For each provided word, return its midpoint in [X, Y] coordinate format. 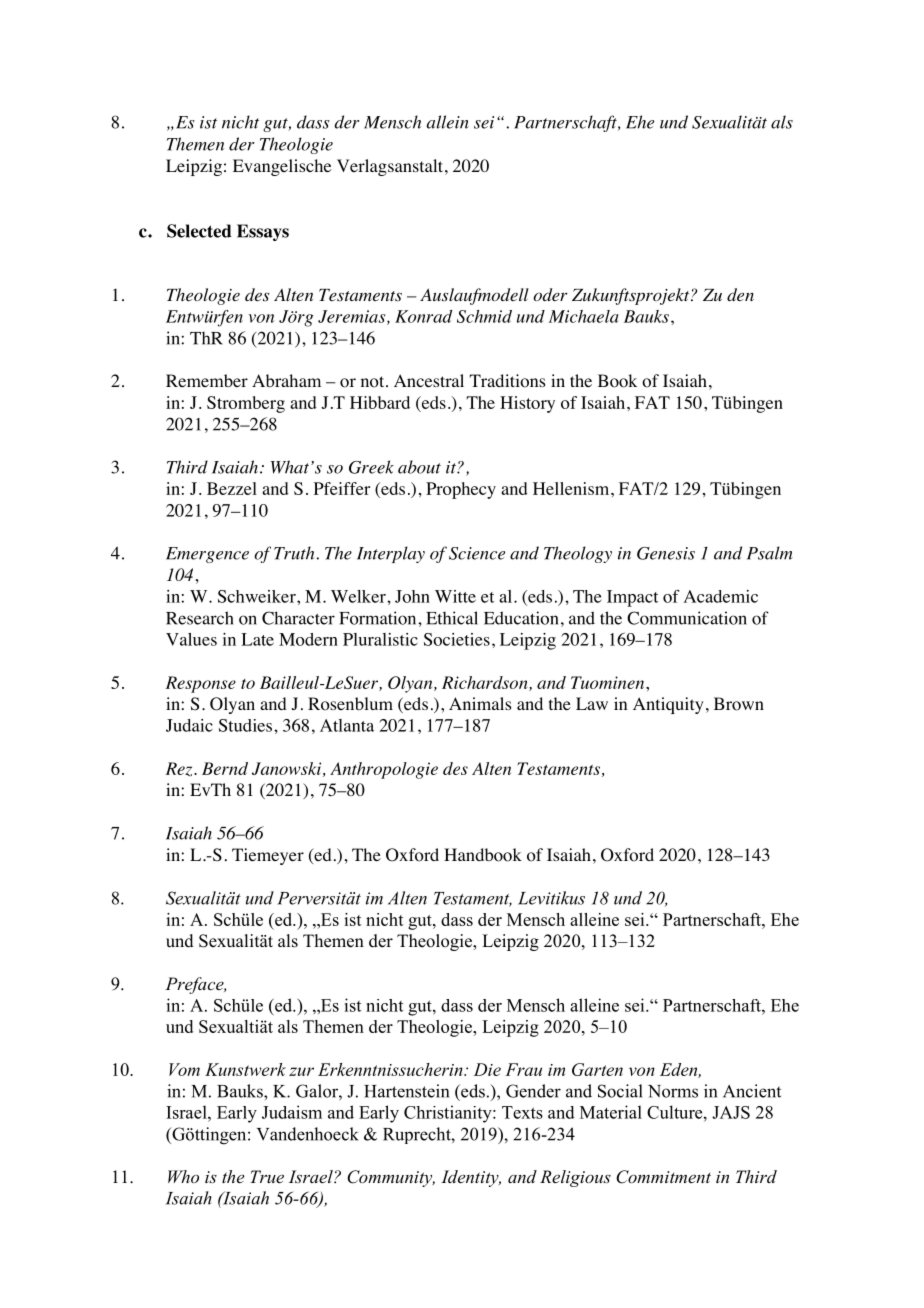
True [267, 1176]
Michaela [584, 316]
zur [301, 1071]
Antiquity [668, 705]
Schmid [484, 316]
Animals [480, 703]
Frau [523, 1069]
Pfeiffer [342, 488]
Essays [263, 232]
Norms [673, 1091]
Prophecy [461, 490]
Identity [471, 1178]
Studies [247, 725]
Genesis [666, 553]
